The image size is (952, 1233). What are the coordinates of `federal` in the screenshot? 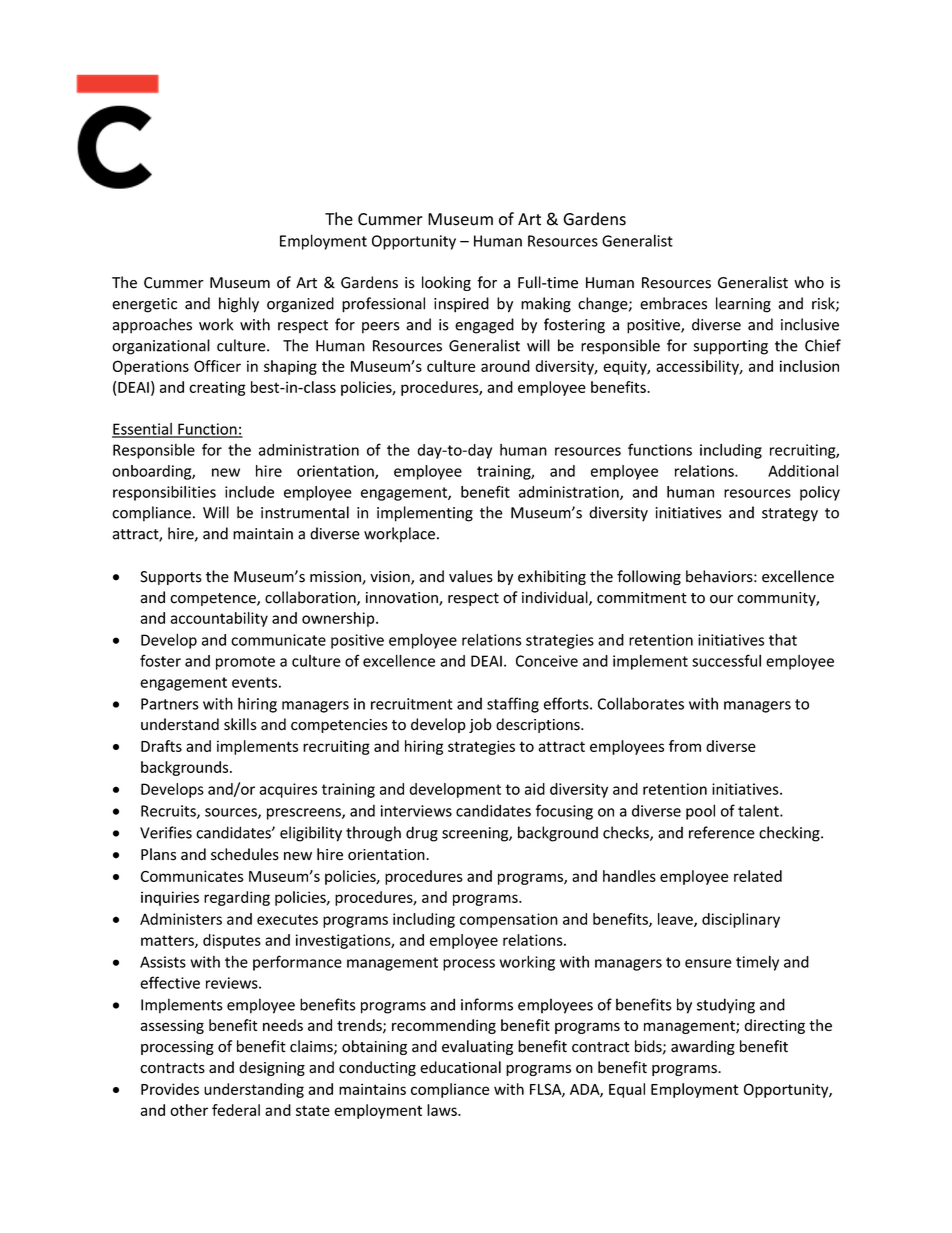 It's located at (236, 1110).
